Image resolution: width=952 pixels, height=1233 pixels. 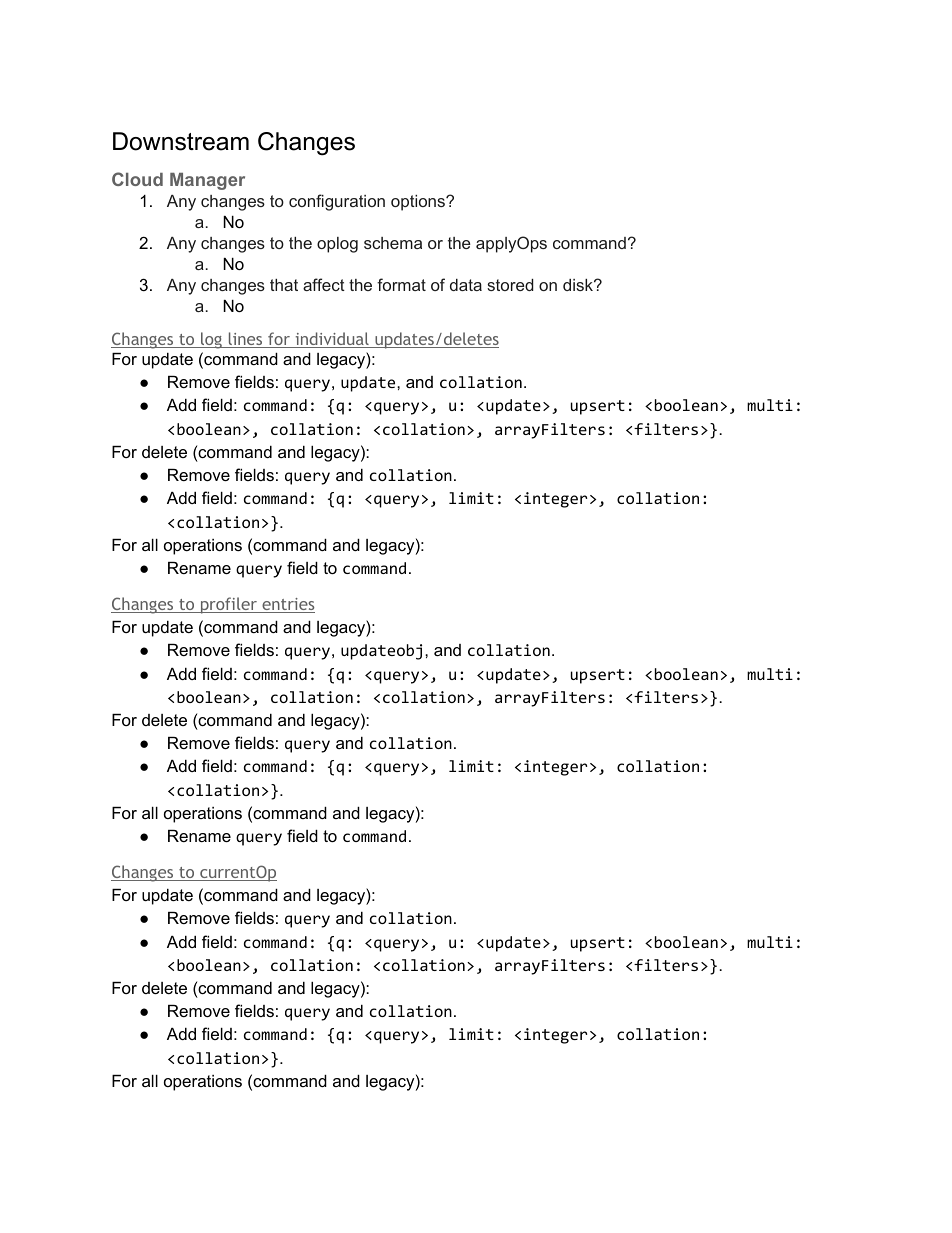 I want to click on entries, so click(x=287, y=605).
